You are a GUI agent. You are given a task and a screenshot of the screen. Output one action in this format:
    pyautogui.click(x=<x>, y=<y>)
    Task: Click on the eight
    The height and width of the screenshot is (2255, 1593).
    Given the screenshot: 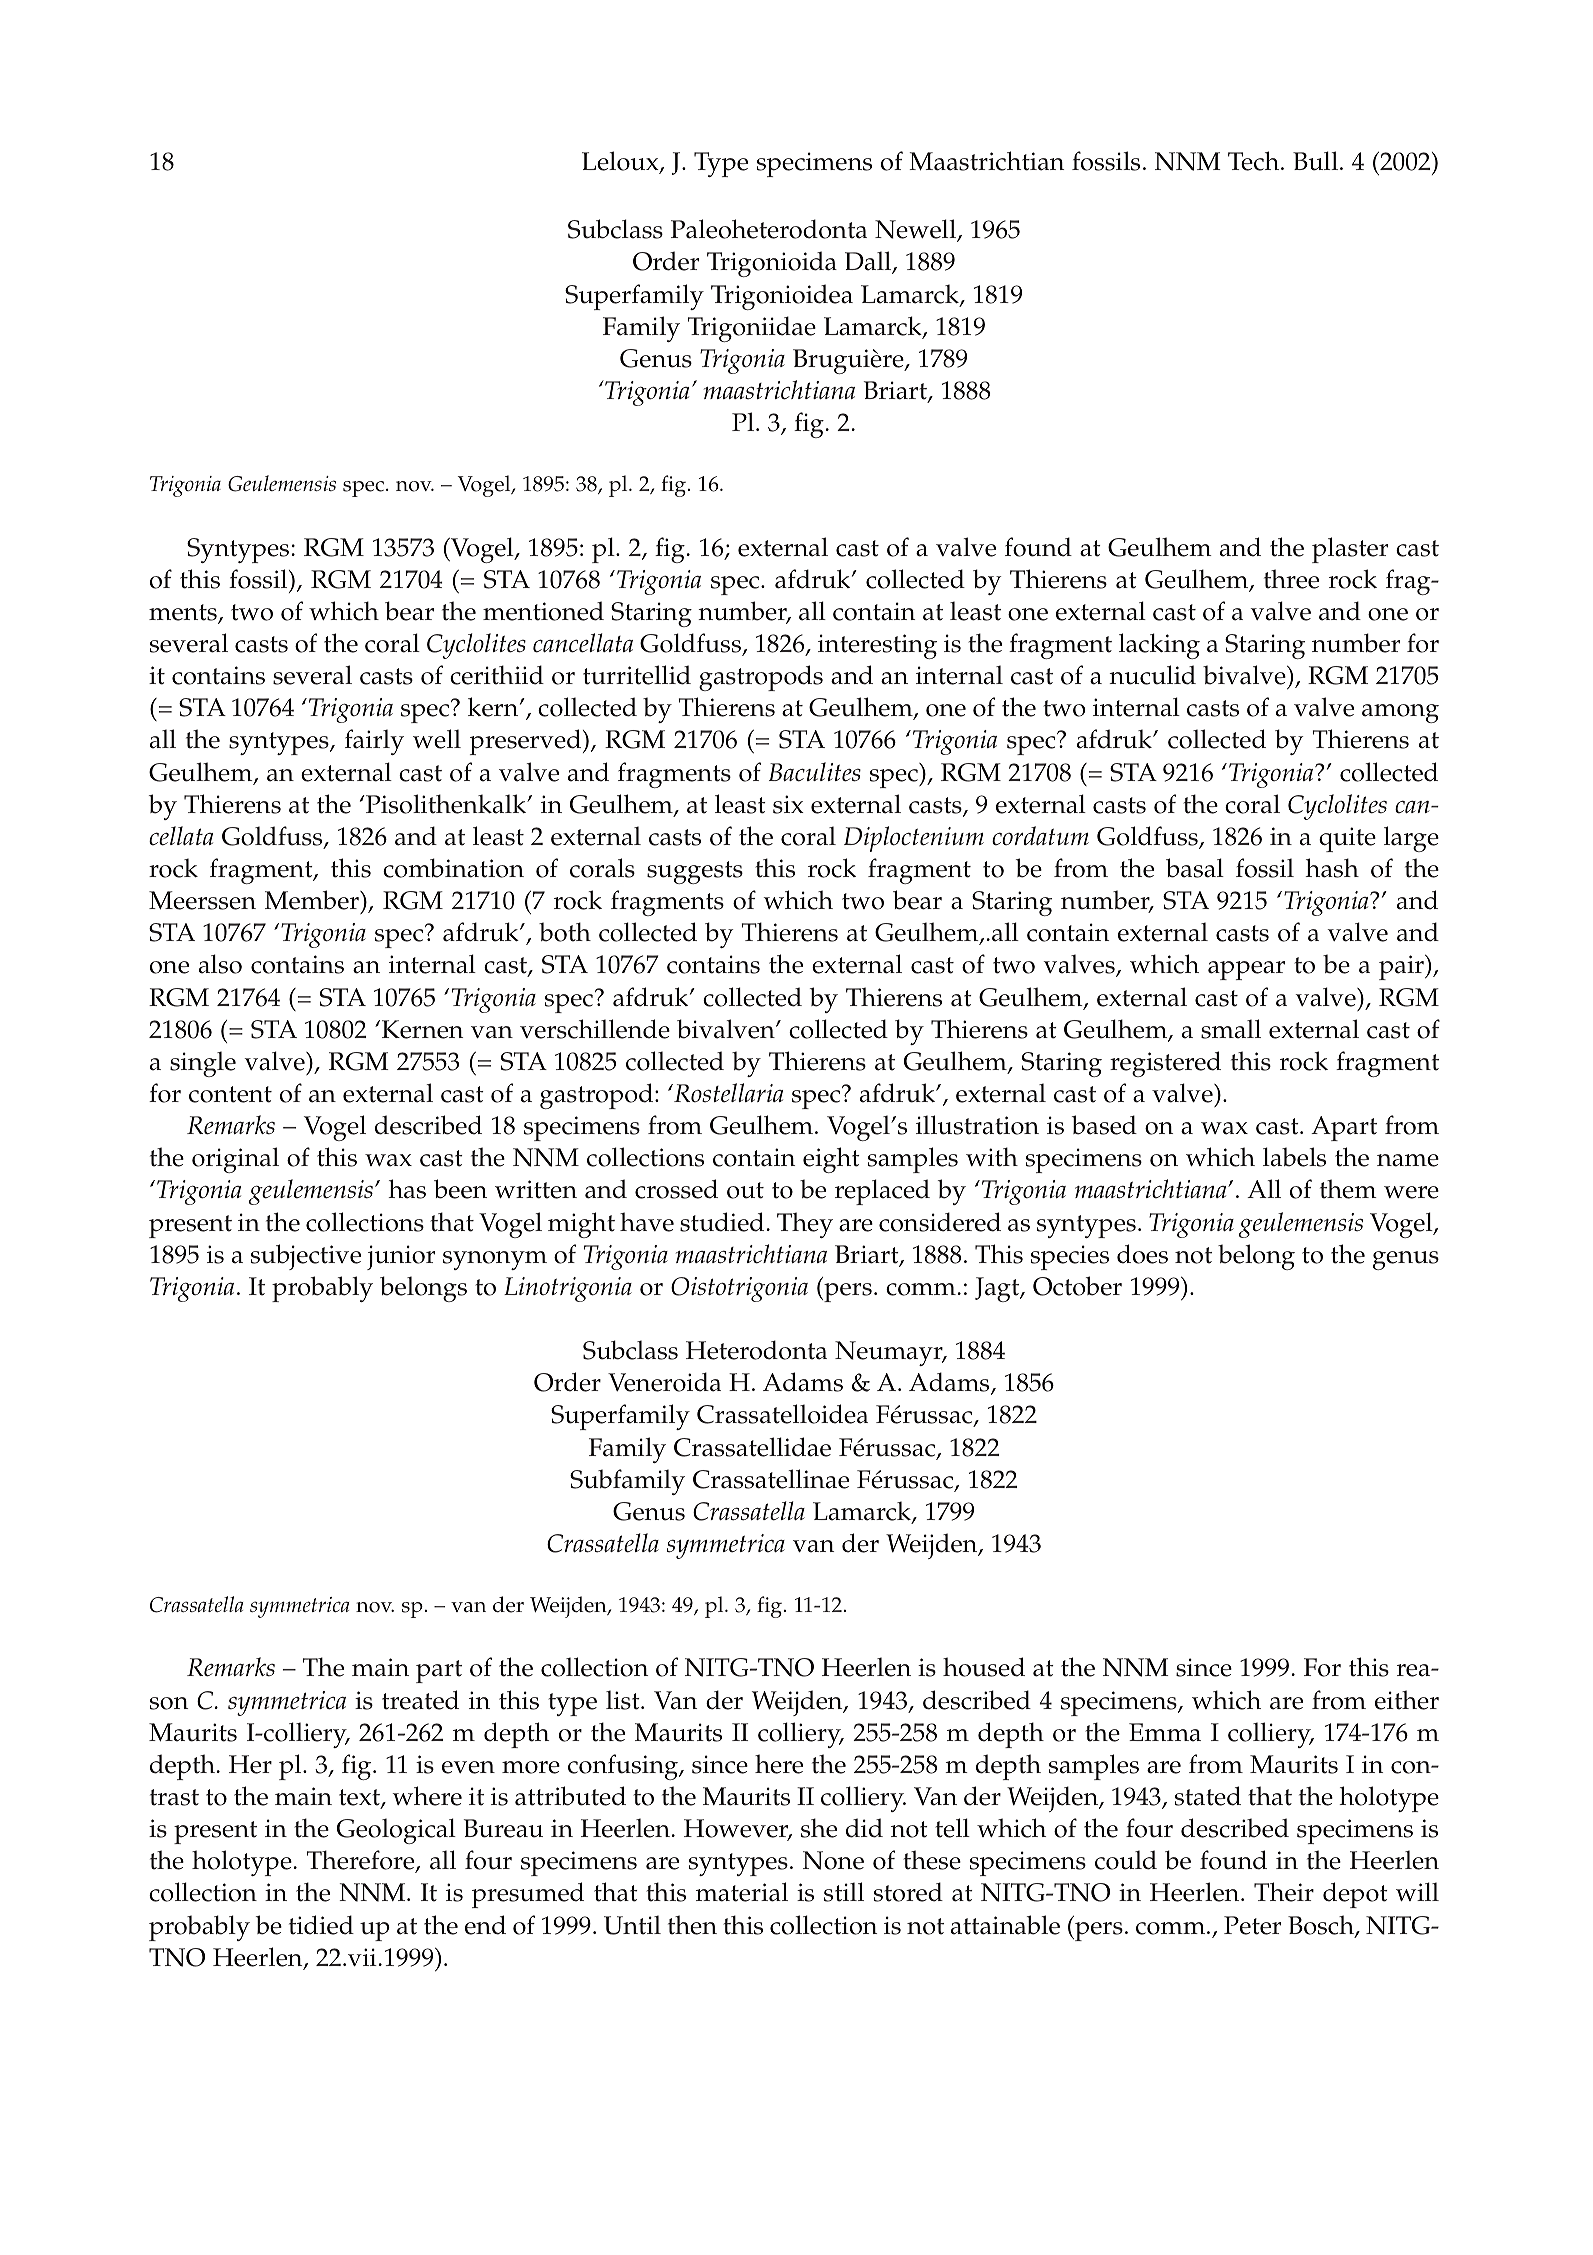 What is the action you would take?
    pyautogui.click(x=831, y=1160)
